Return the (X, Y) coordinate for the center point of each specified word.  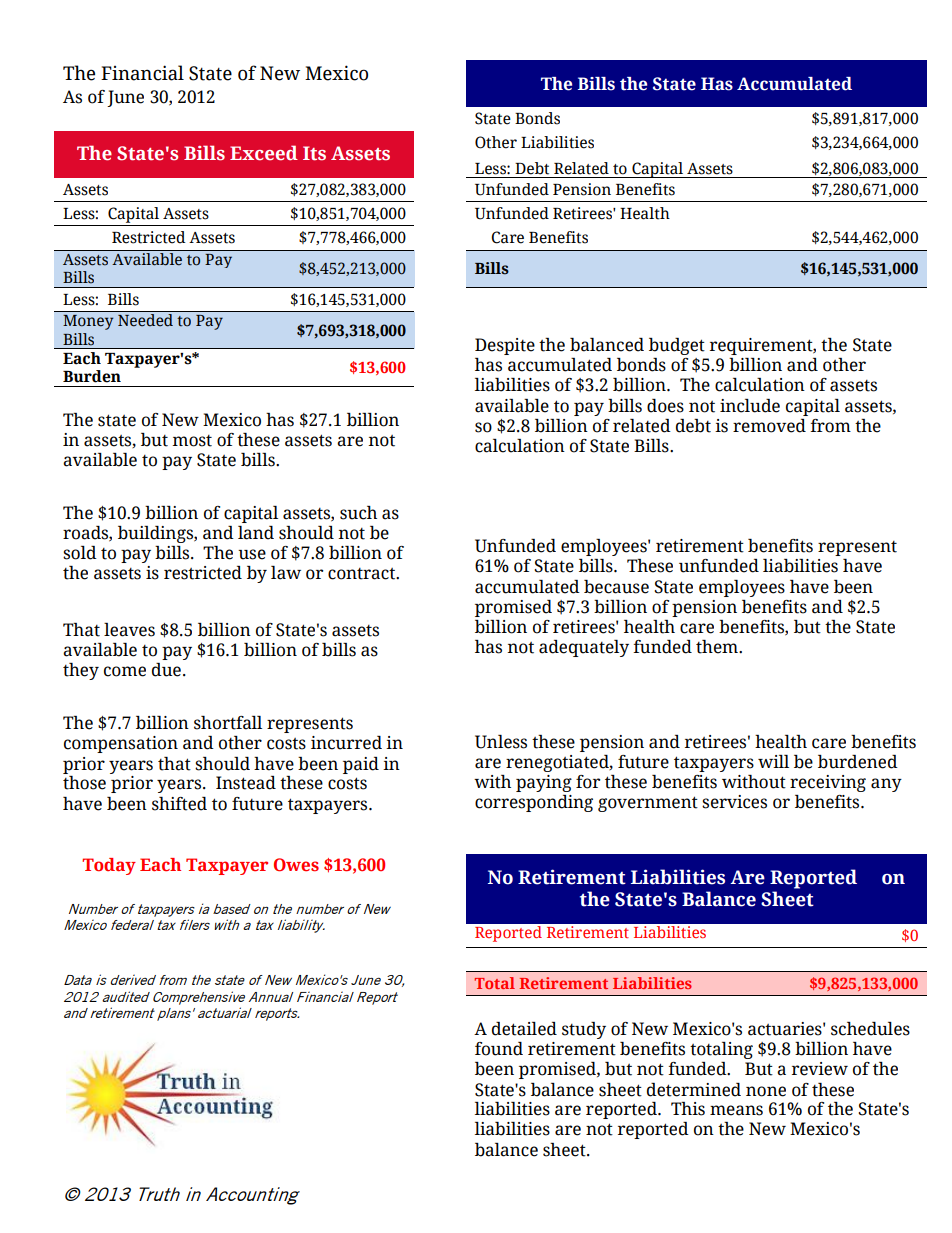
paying (544, 783)
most (192, 441)
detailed (524, 1029)
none (766, 1091)
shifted (179, 804)
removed (769, 426)
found (499, 1049)
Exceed (264, 153)
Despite (505, 346)
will (773, 761)
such (358, 513)
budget (677, 346)
